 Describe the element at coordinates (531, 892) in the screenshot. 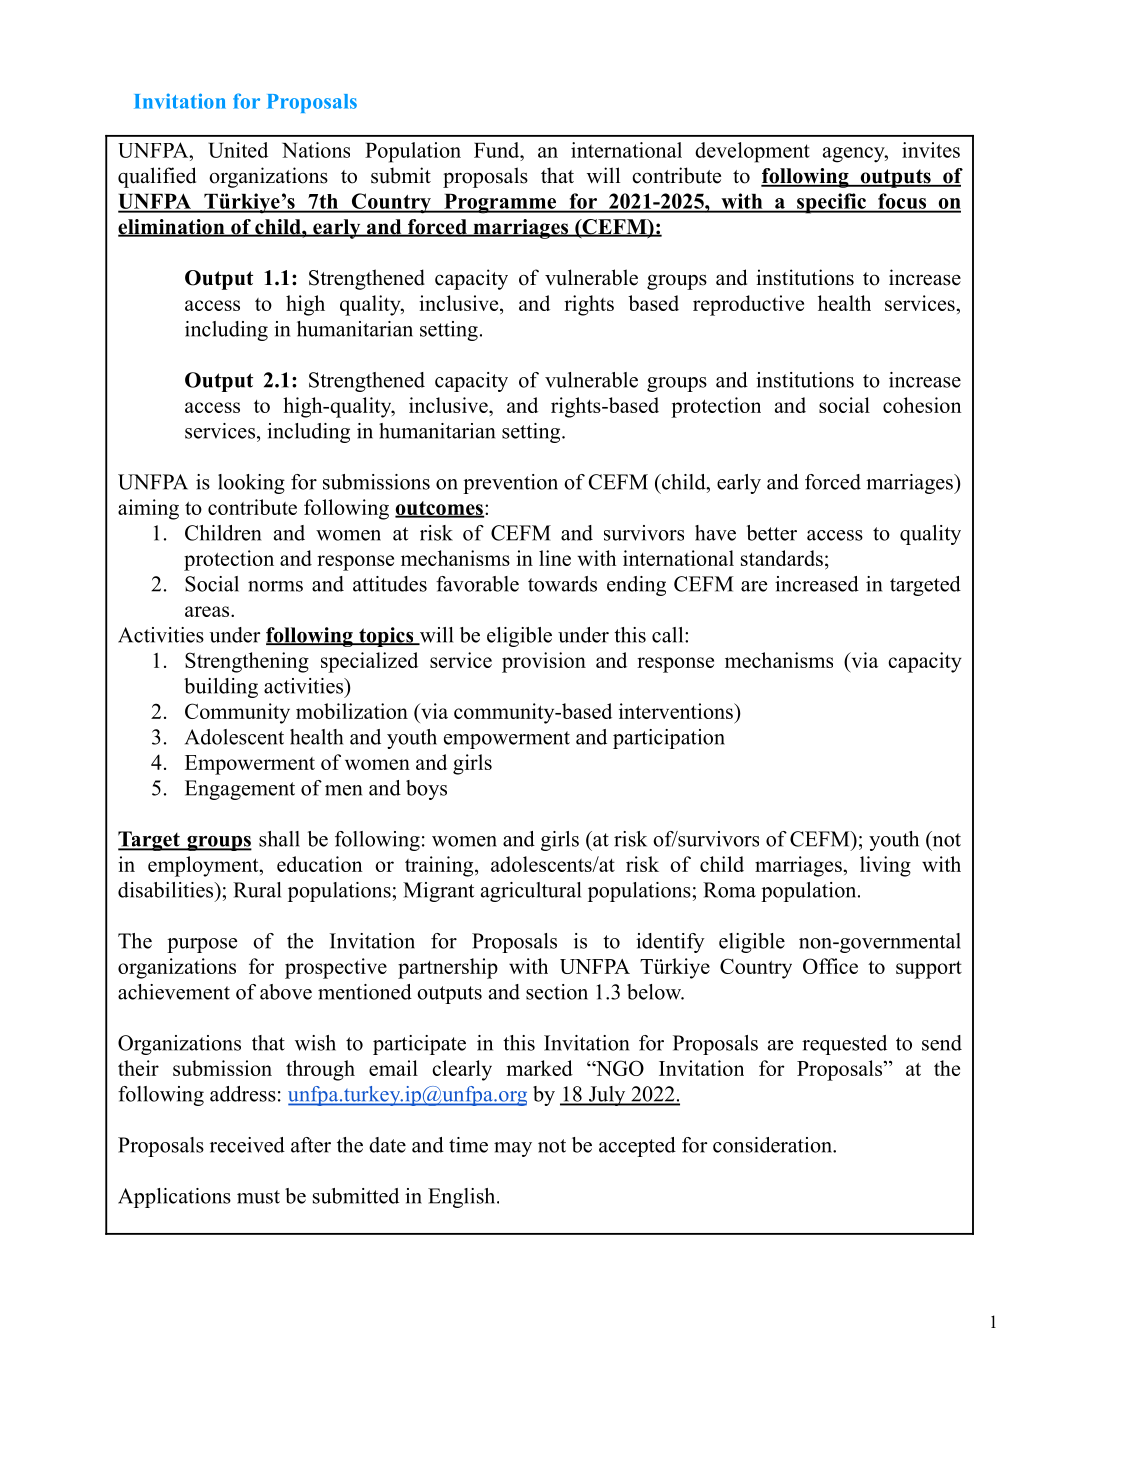

I see `agricultural` at that location.
